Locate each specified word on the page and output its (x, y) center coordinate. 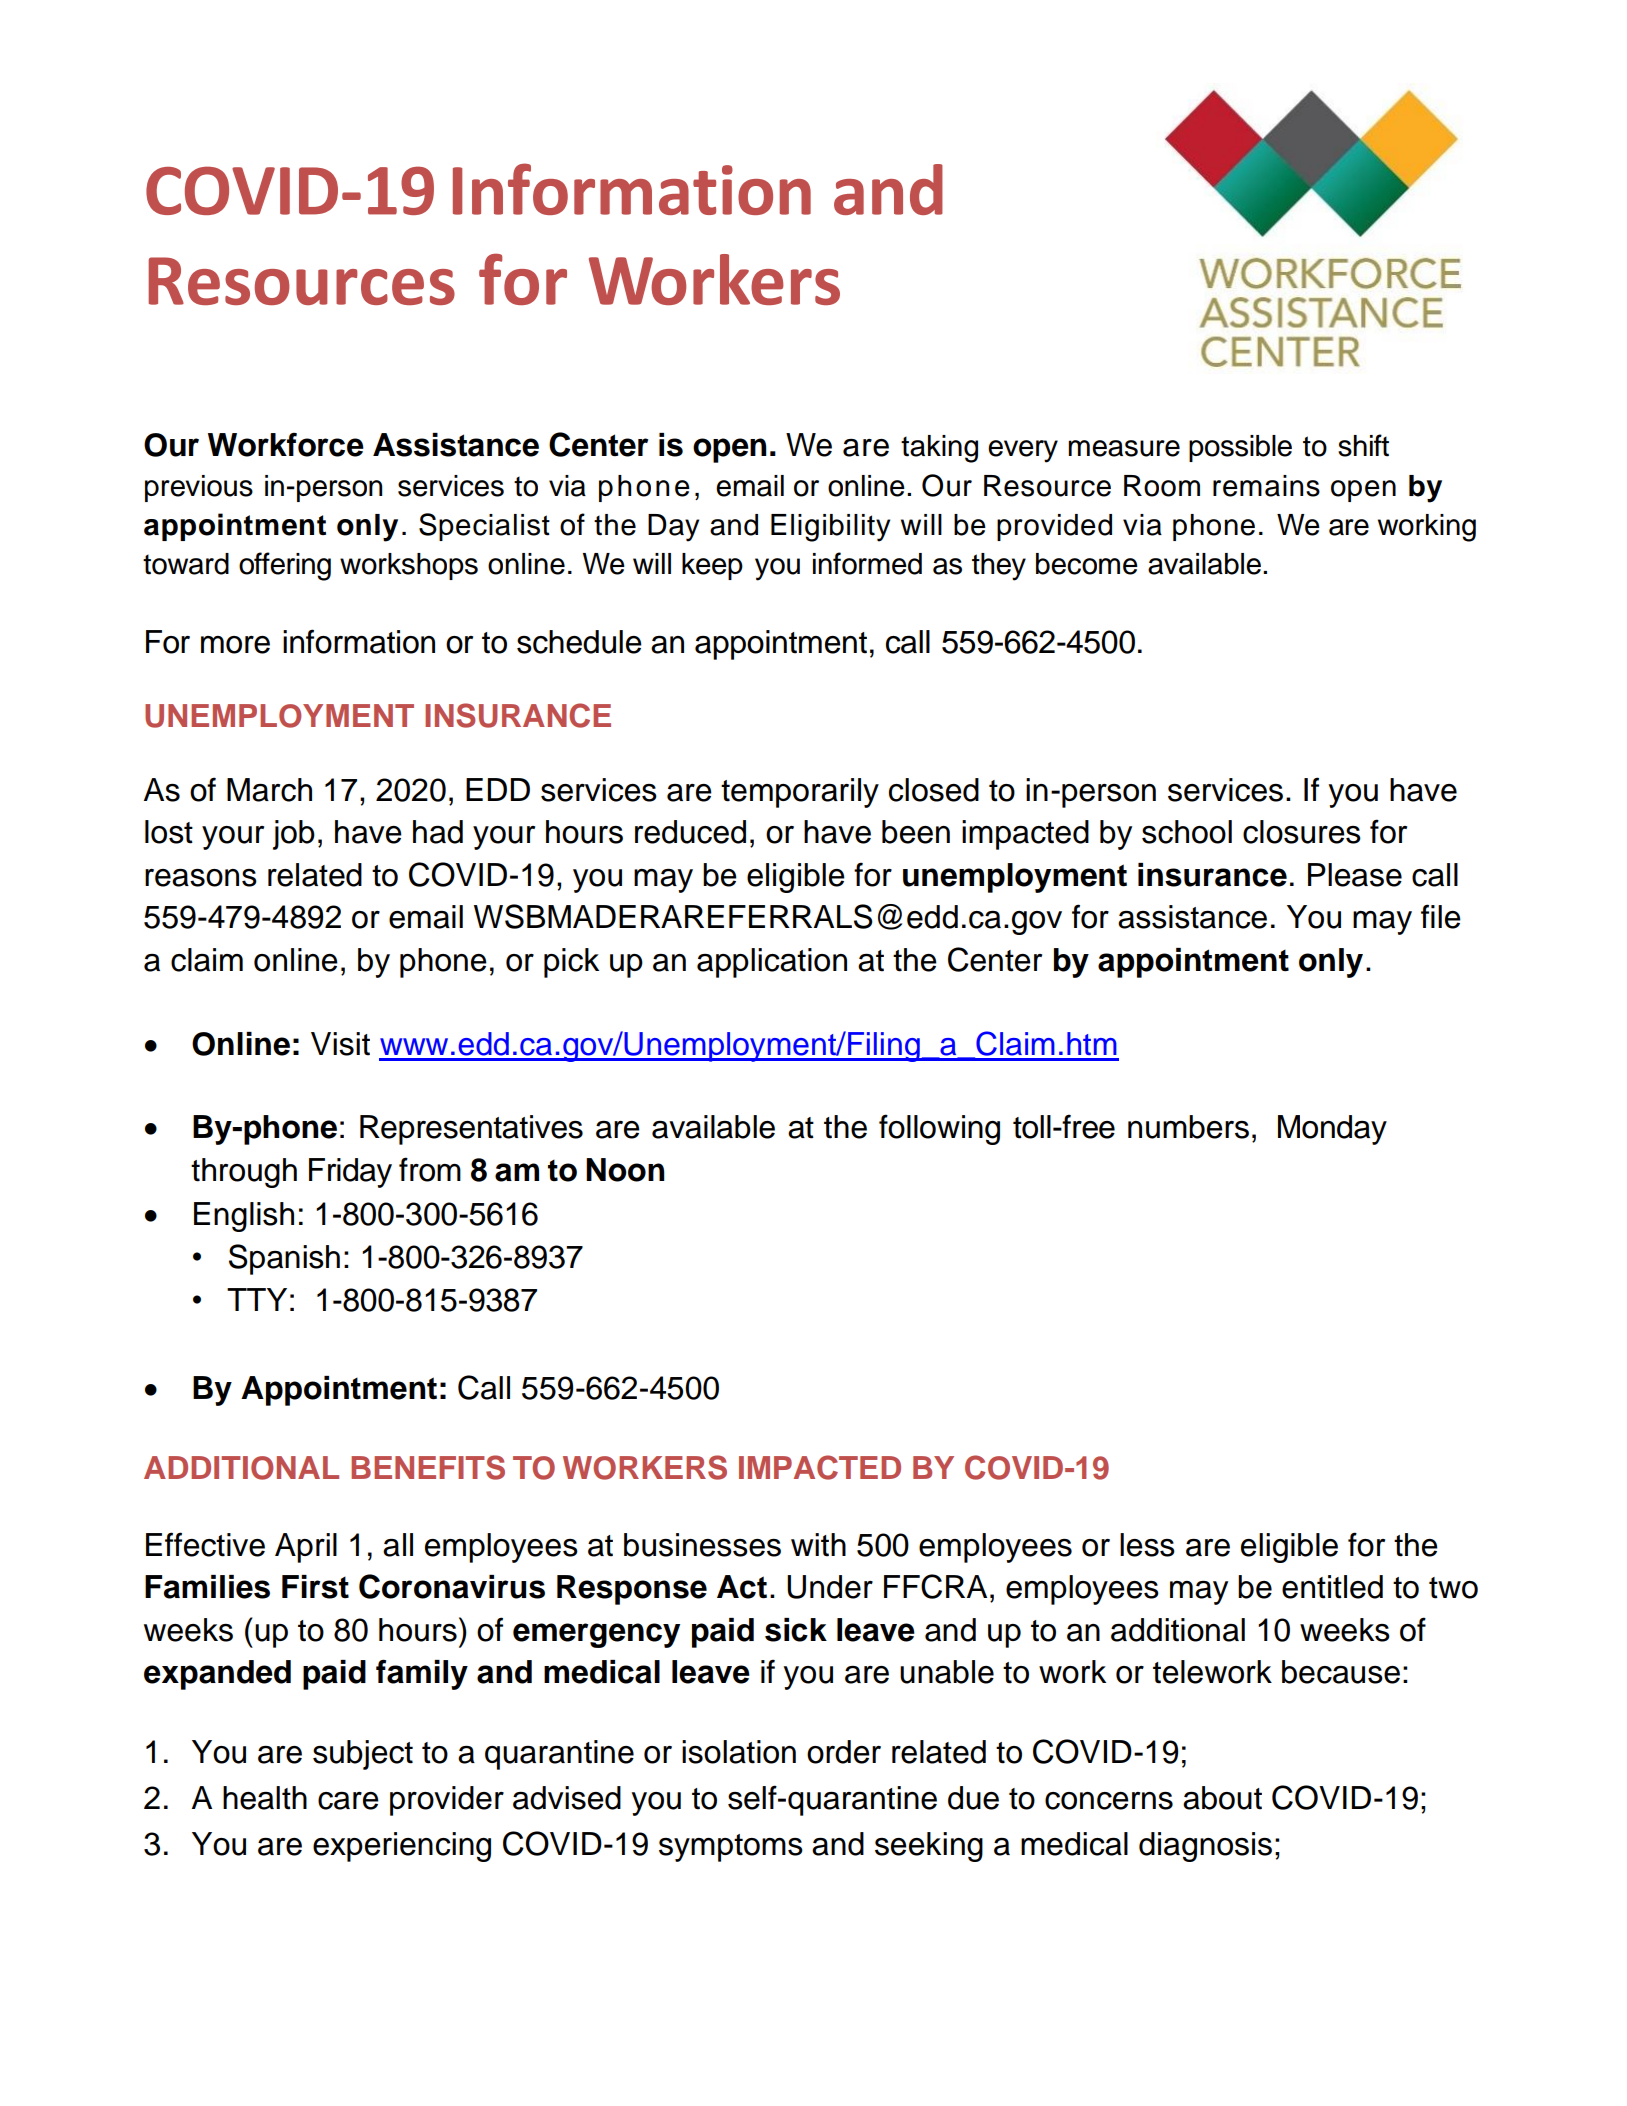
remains (1266, 486)
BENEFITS (428, 1467)
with (818, 1545)
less (1147, 1545)
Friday (350, 1173)
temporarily (800, 793)
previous (199, 488)
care (348, 1801)
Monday (1332, 1130)
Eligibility (830, 528)
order (844, 1752)
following (939, 1129)
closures (1302, 832)
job (294, 835)
